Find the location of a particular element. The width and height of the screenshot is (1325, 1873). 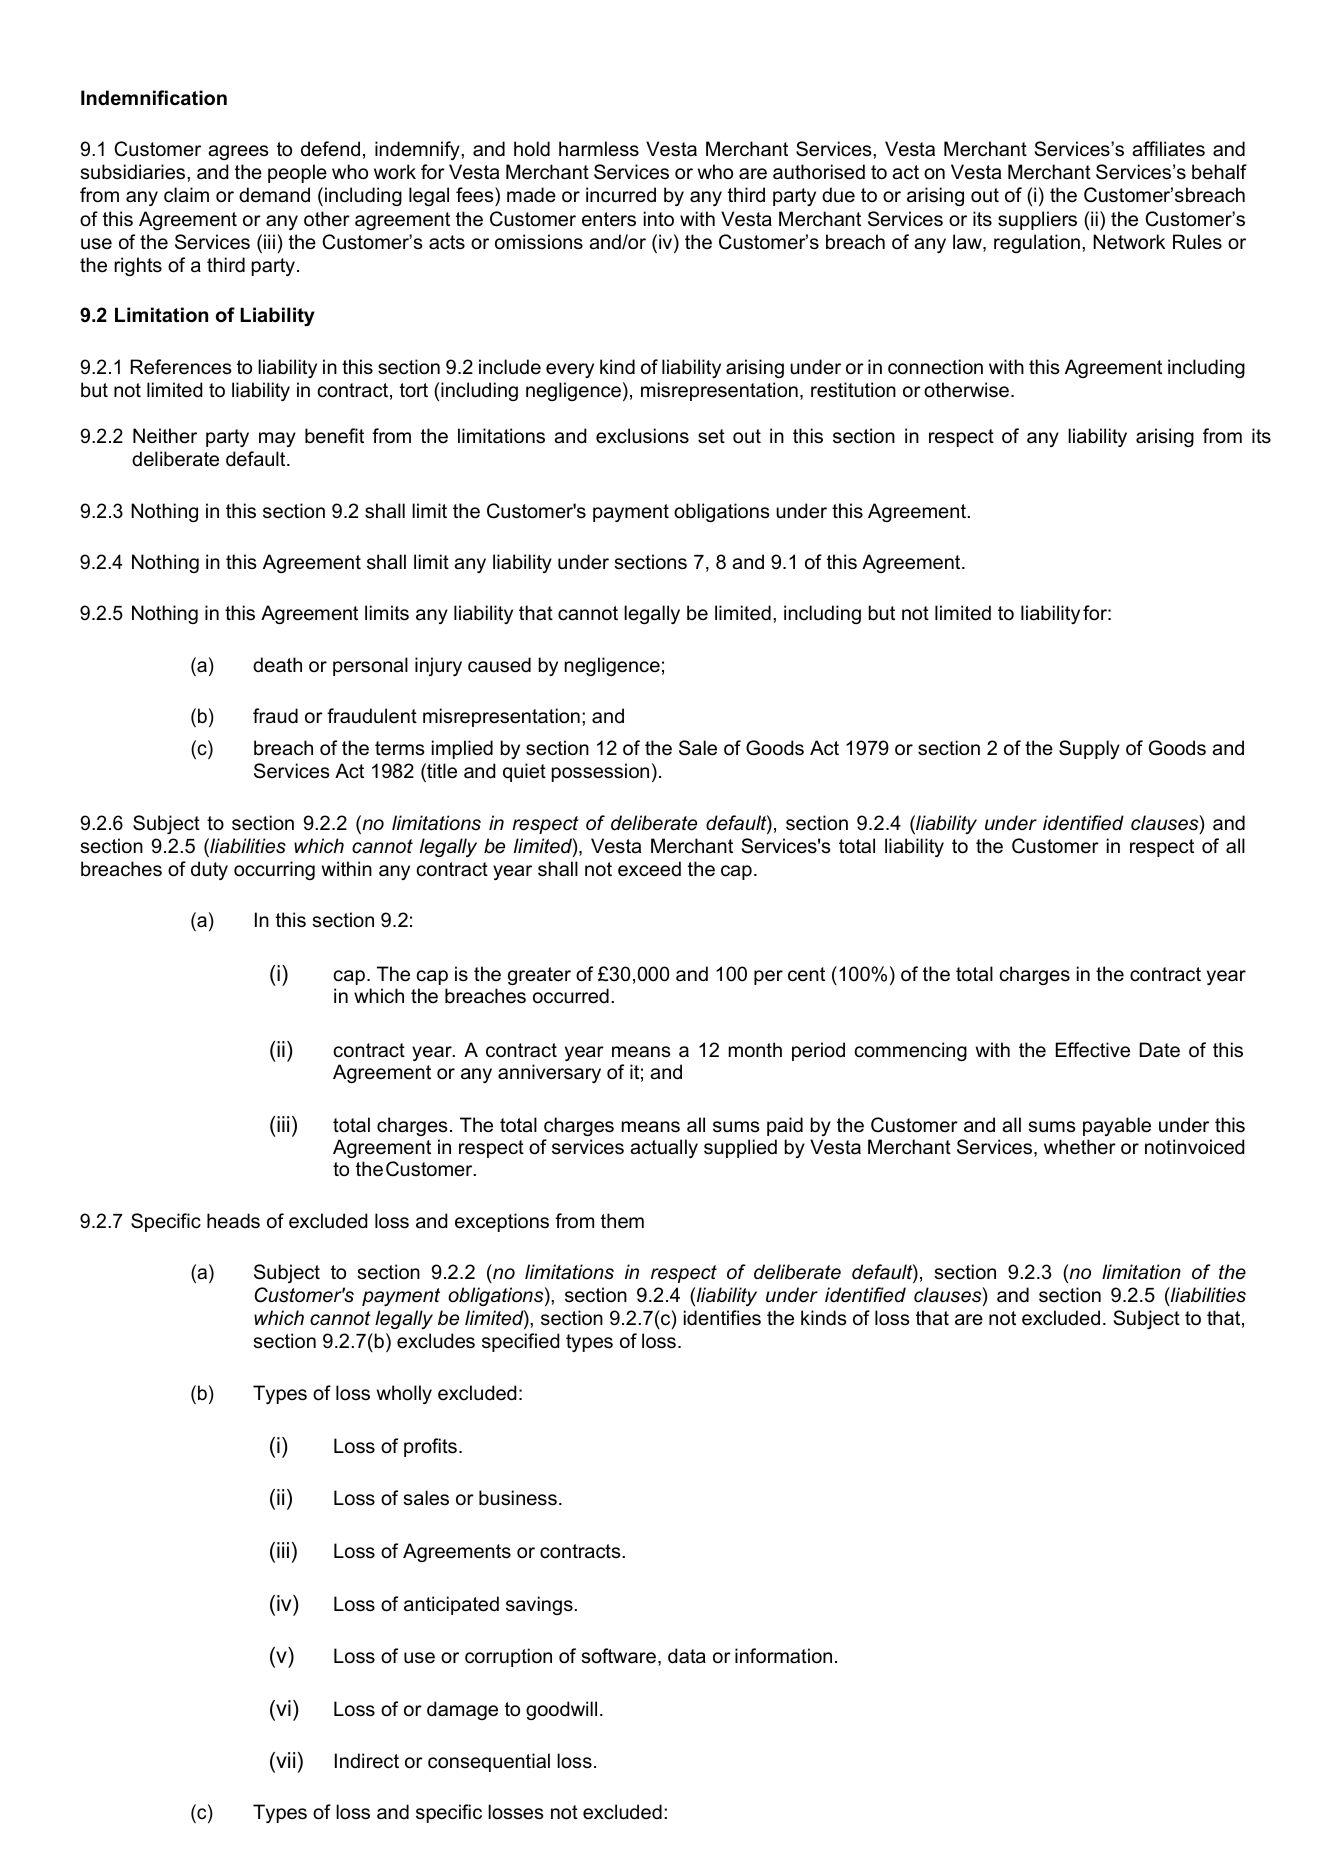

agrees is located at coordinates (238, 152).
